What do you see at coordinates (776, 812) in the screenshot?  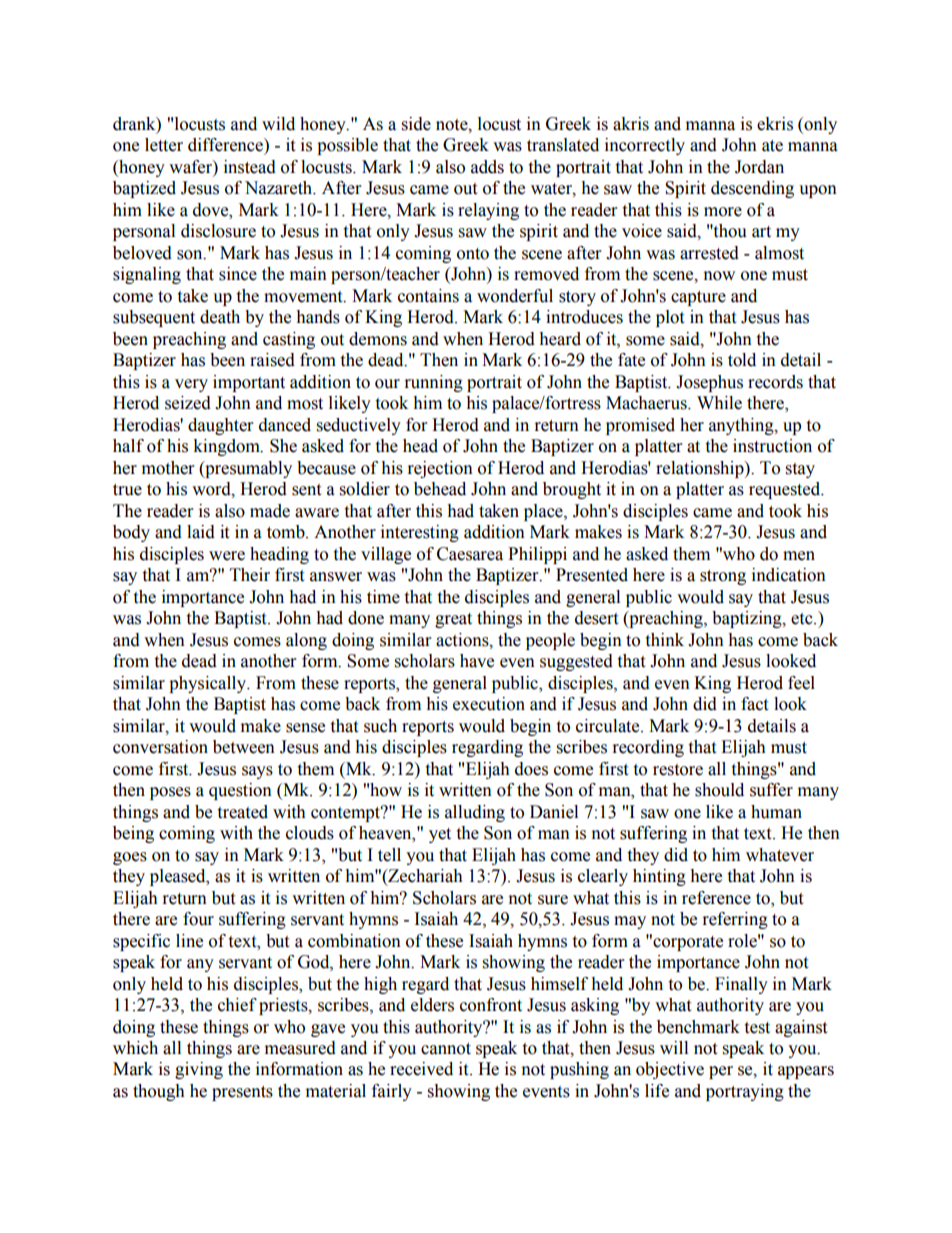 I see `human` at bounding box center [776, 812].
